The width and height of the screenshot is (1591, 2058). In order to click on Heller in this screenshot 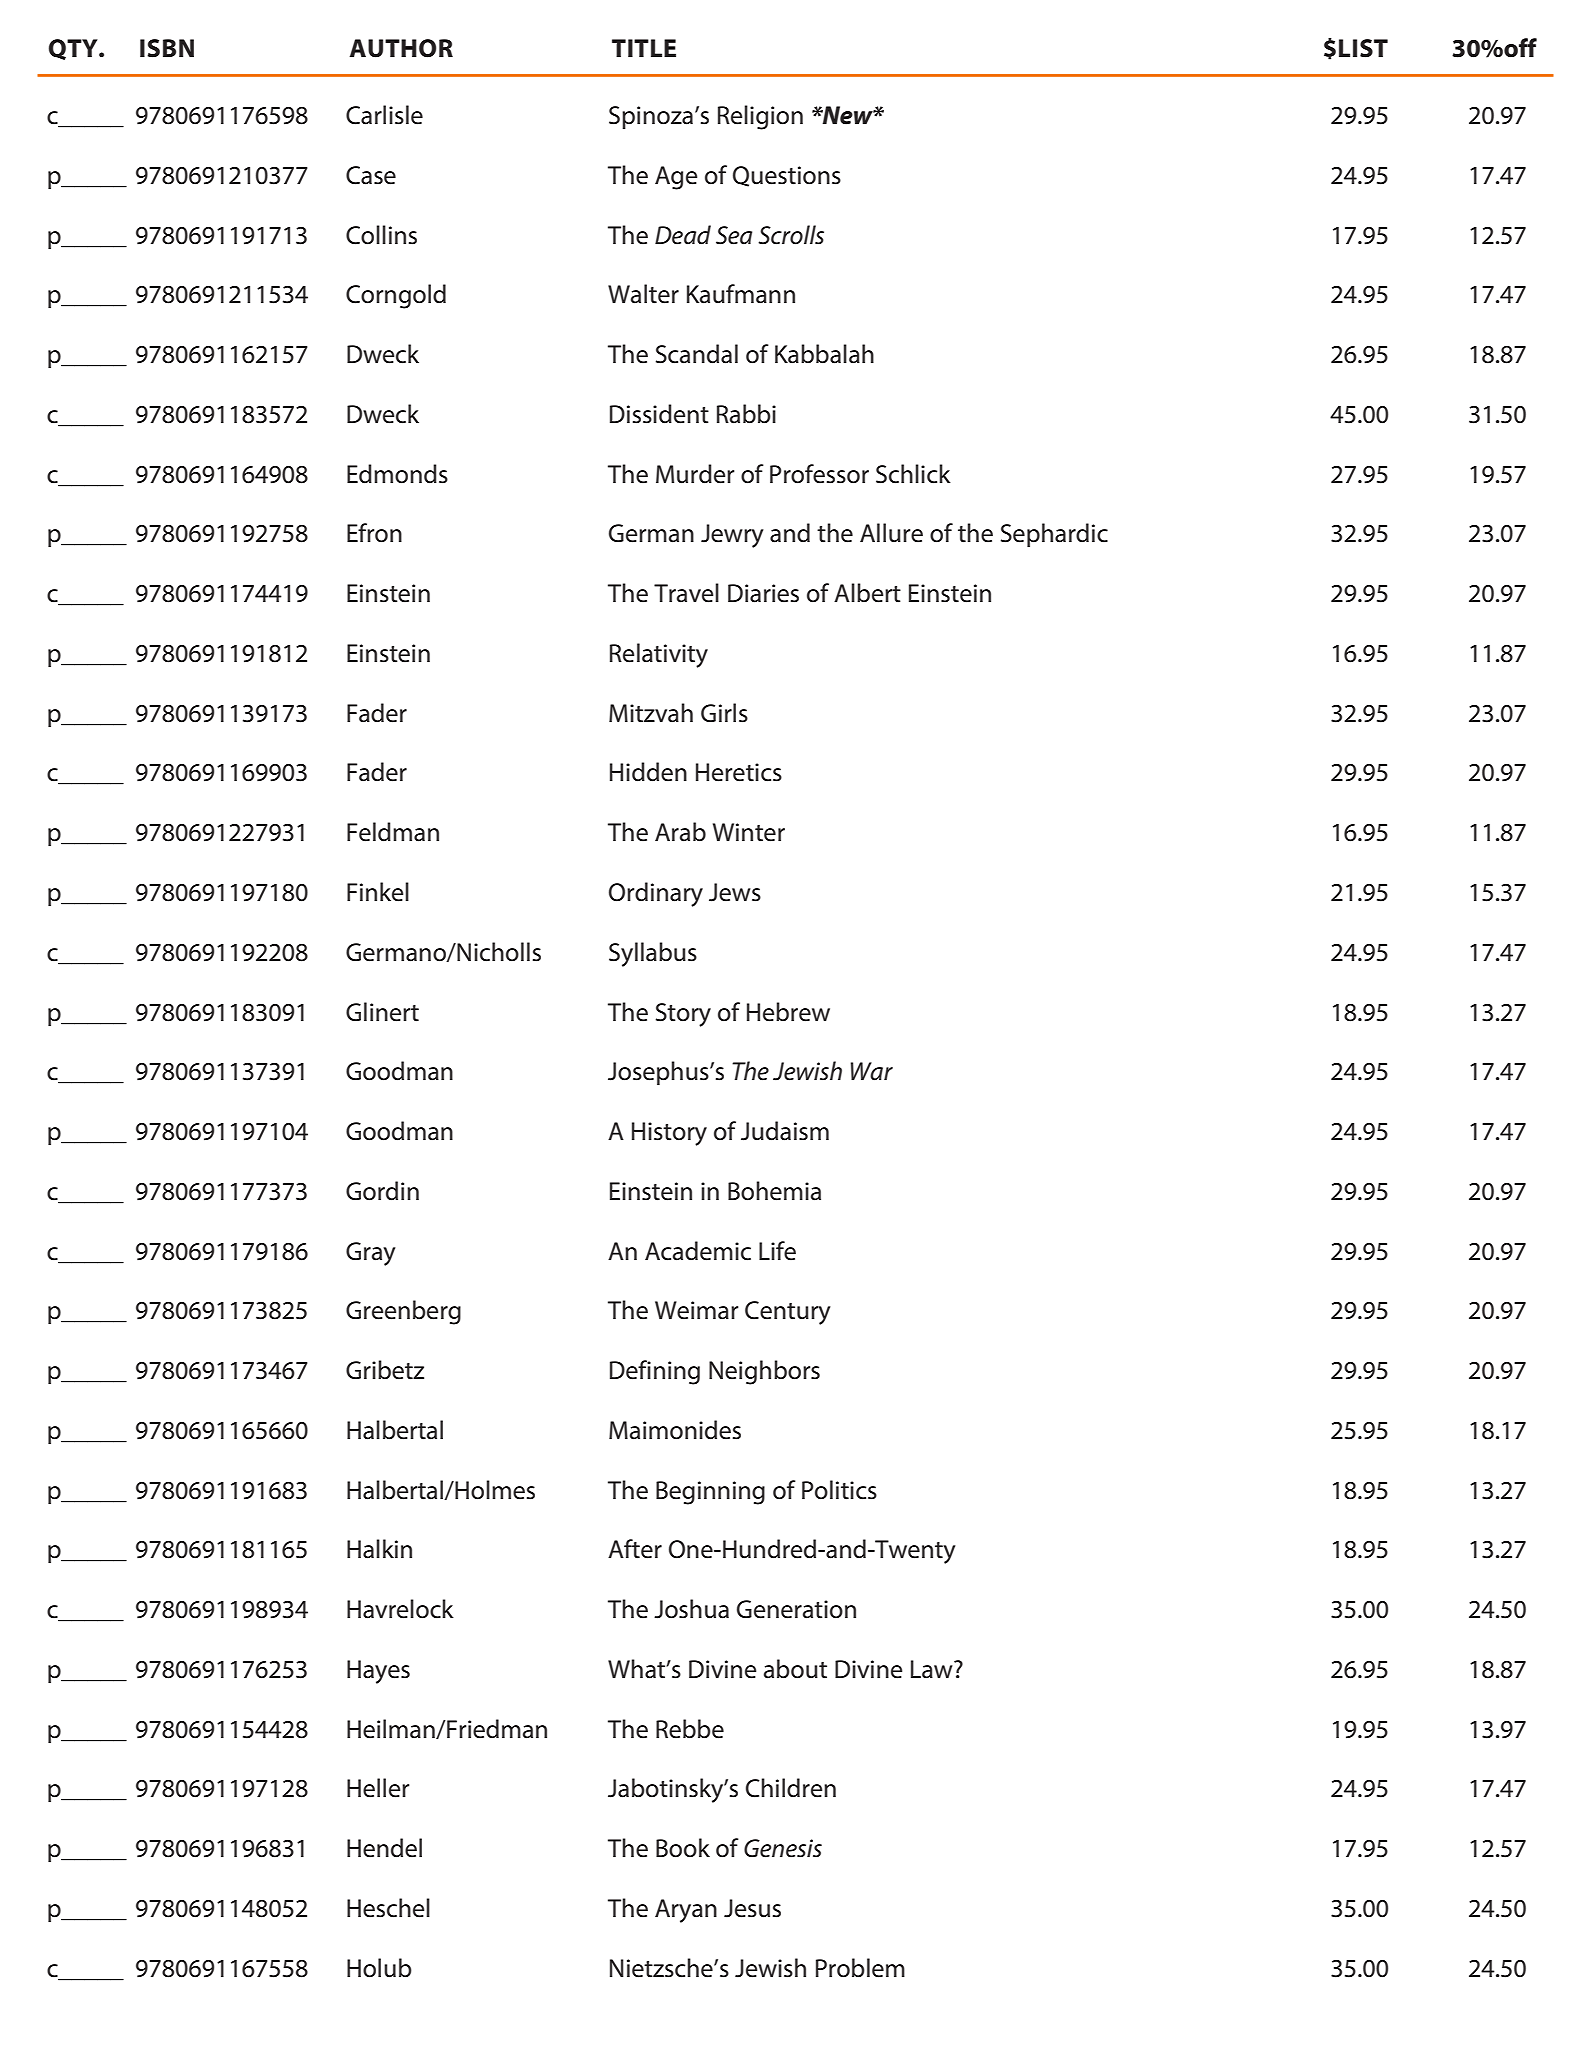, I will do `click(378, 1788)`.
